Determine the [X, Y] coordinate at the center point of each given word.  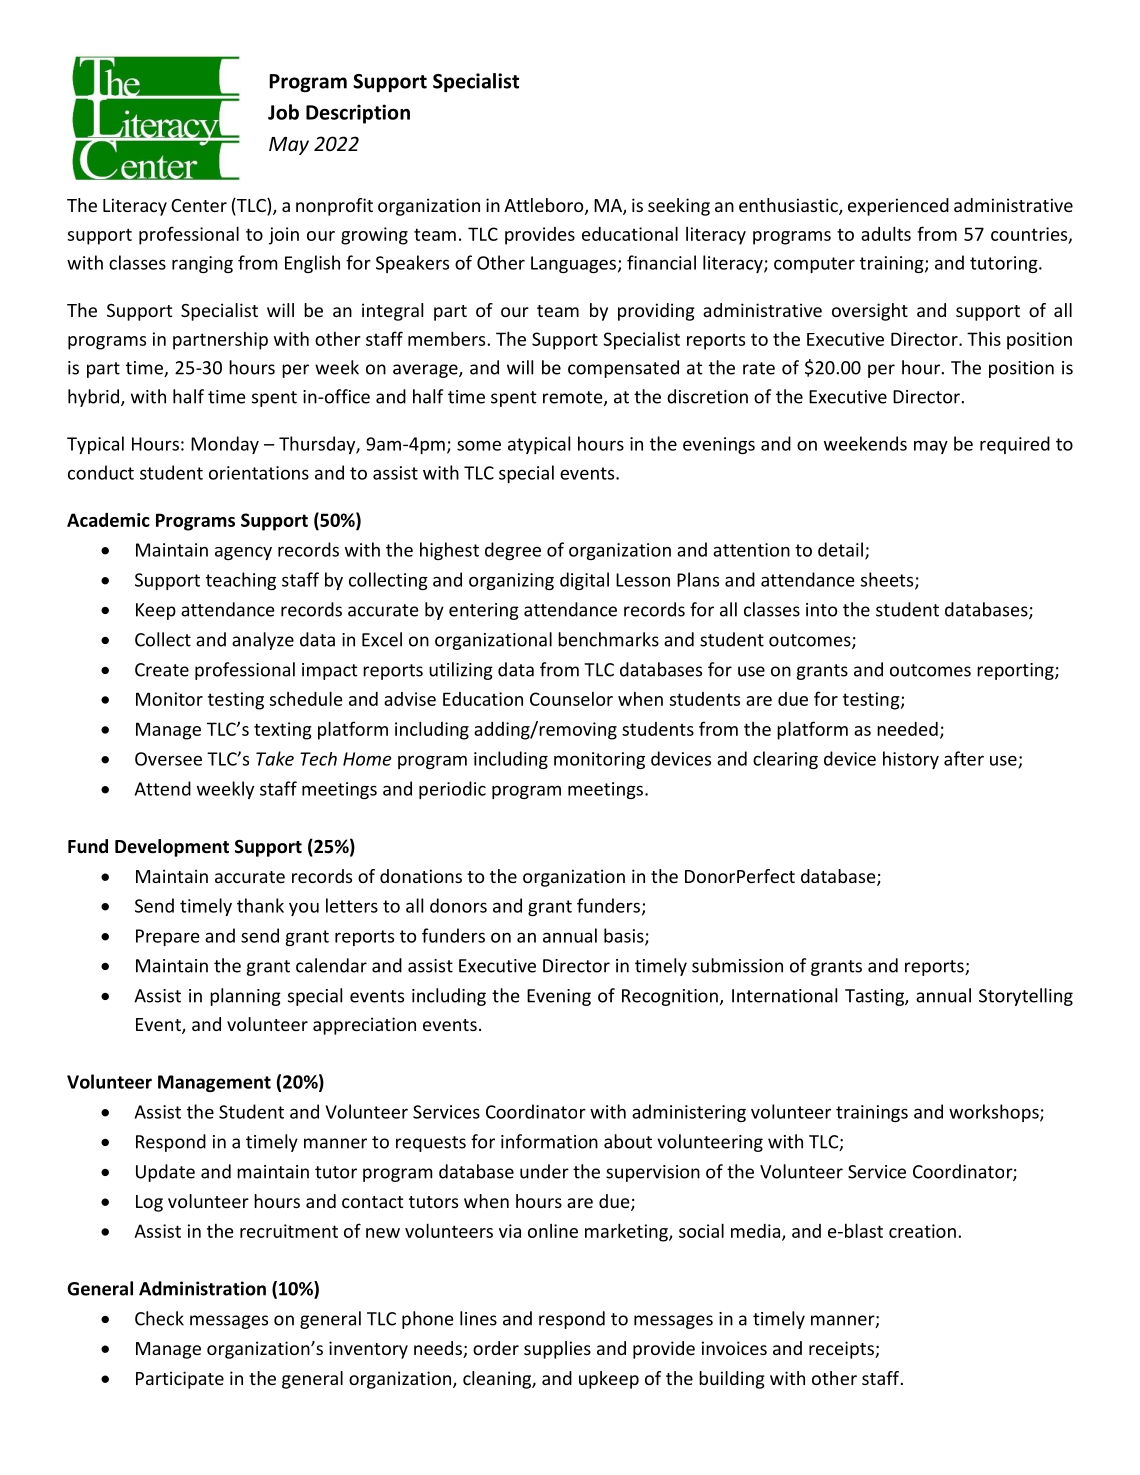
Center [199, 205]
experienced [898, 207]
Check [159, 1318]
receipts [842, 1350]
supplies [557, 1350]
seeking [679, 207]
